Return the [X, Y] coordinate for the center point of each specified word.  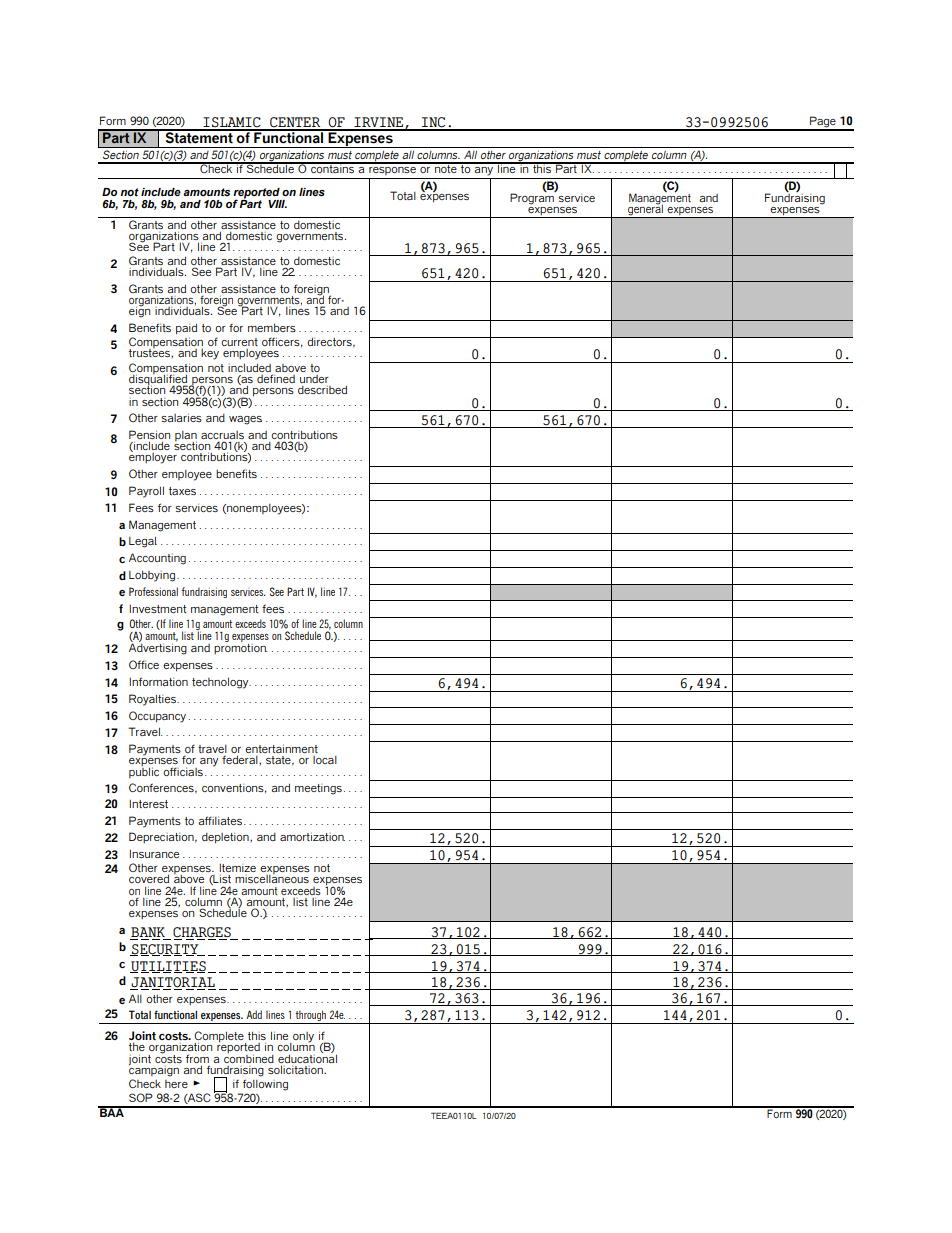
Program [533, 198]
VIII [277, 204]
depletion [226, 838]
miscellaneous [272, 878]
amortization [312, 836]
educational [307, 1059]
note [446, 168]
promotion [241, 649]
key [210, 354]
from [198, 1060]
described [322, 389]
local [325, 760]
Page [823, 123]
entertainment [281, 748]
